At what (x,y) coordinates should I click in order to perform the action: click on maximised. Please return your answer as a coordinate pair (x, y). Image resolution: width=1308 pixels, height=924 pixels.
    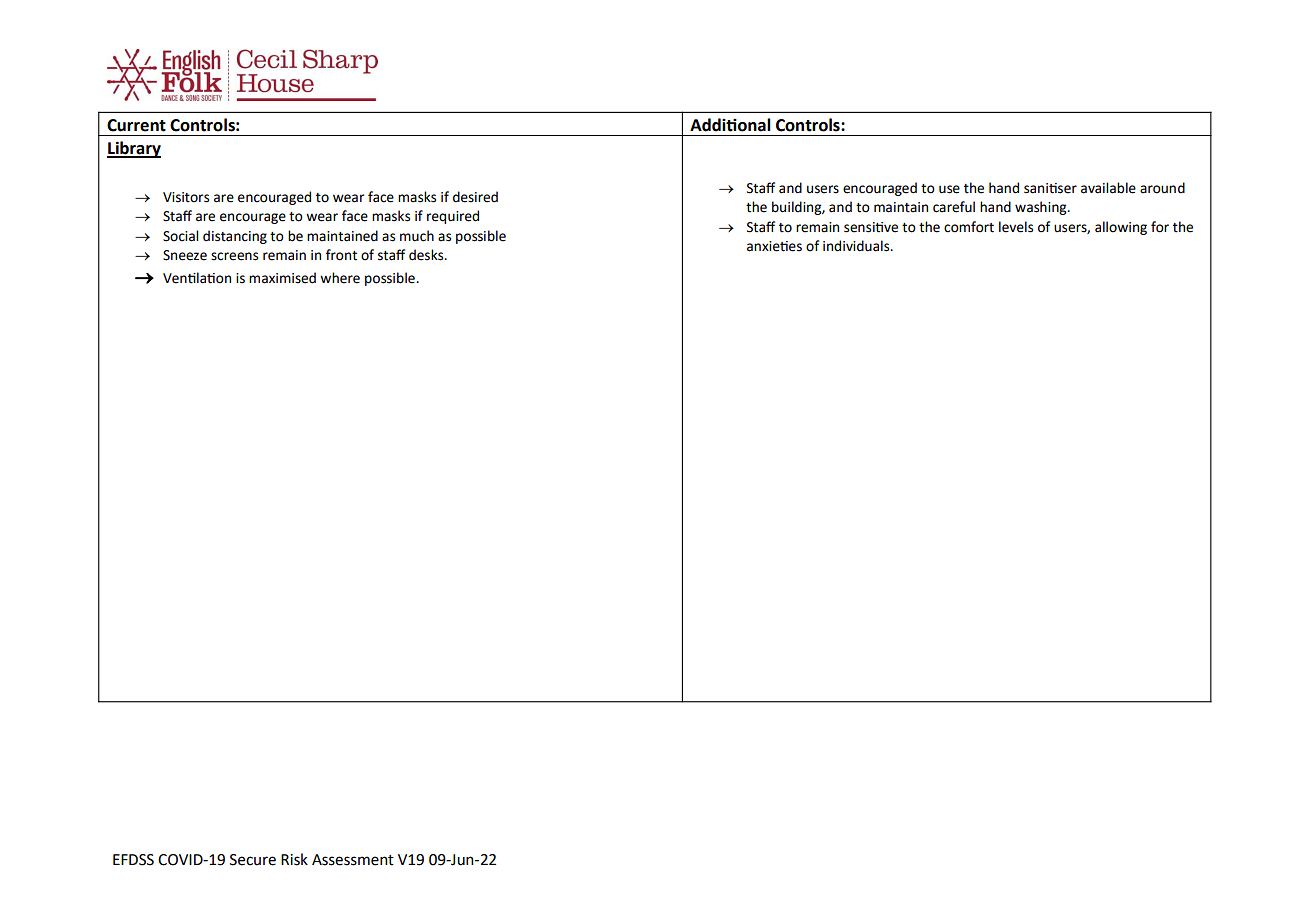
    Looking at the image, I should click on (282, 278).
